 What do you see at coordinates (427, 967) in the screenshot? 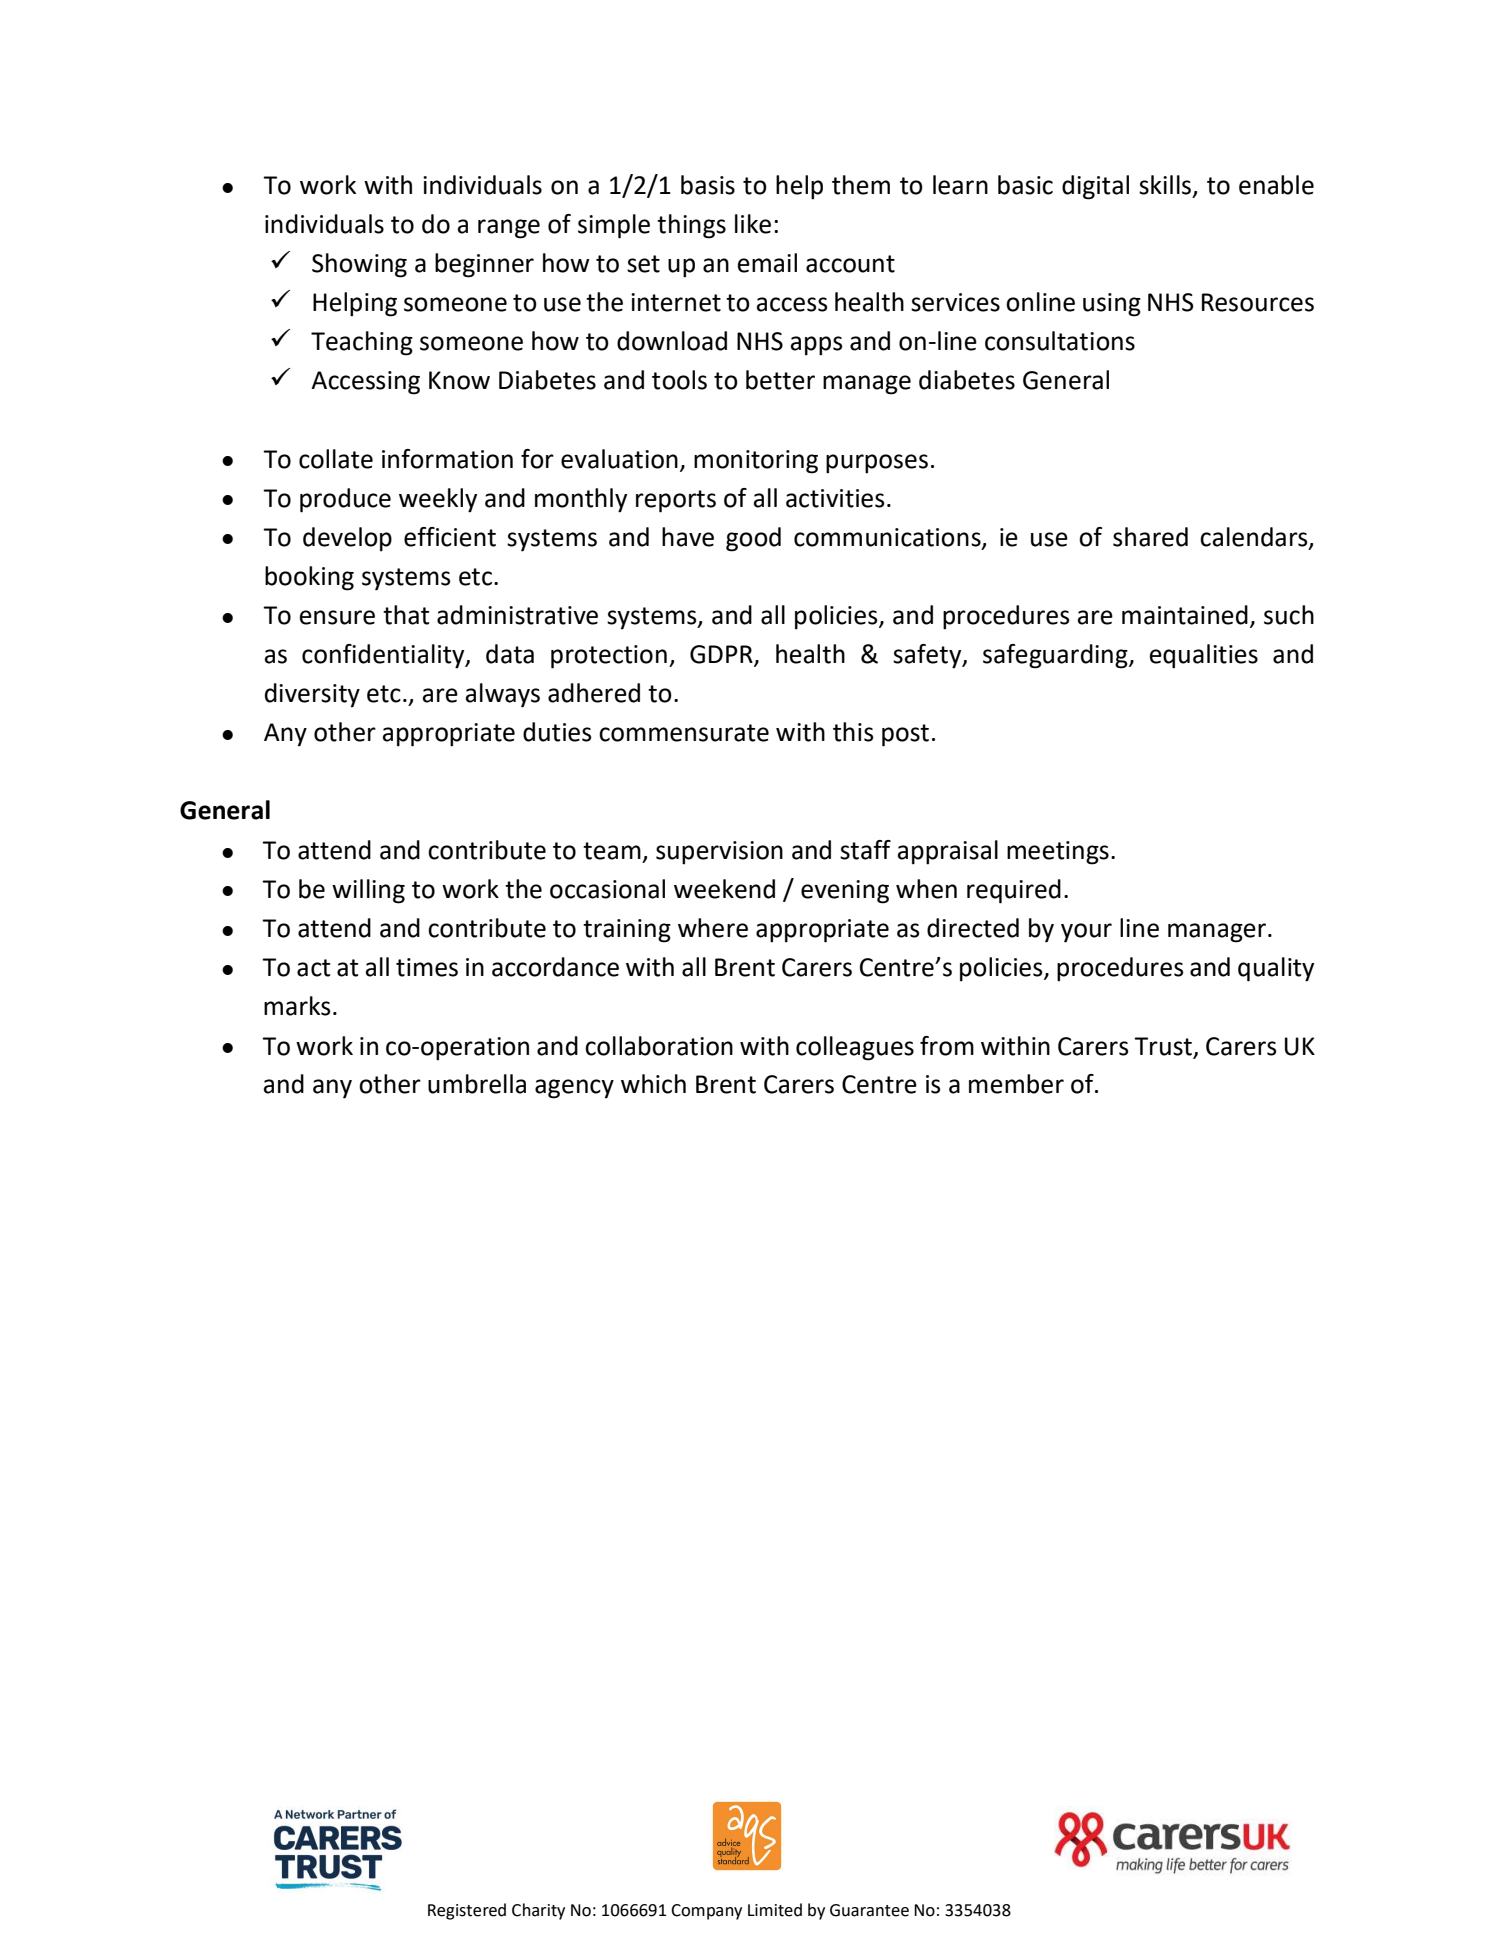
I see `times` at bounding box center [427, 967].
